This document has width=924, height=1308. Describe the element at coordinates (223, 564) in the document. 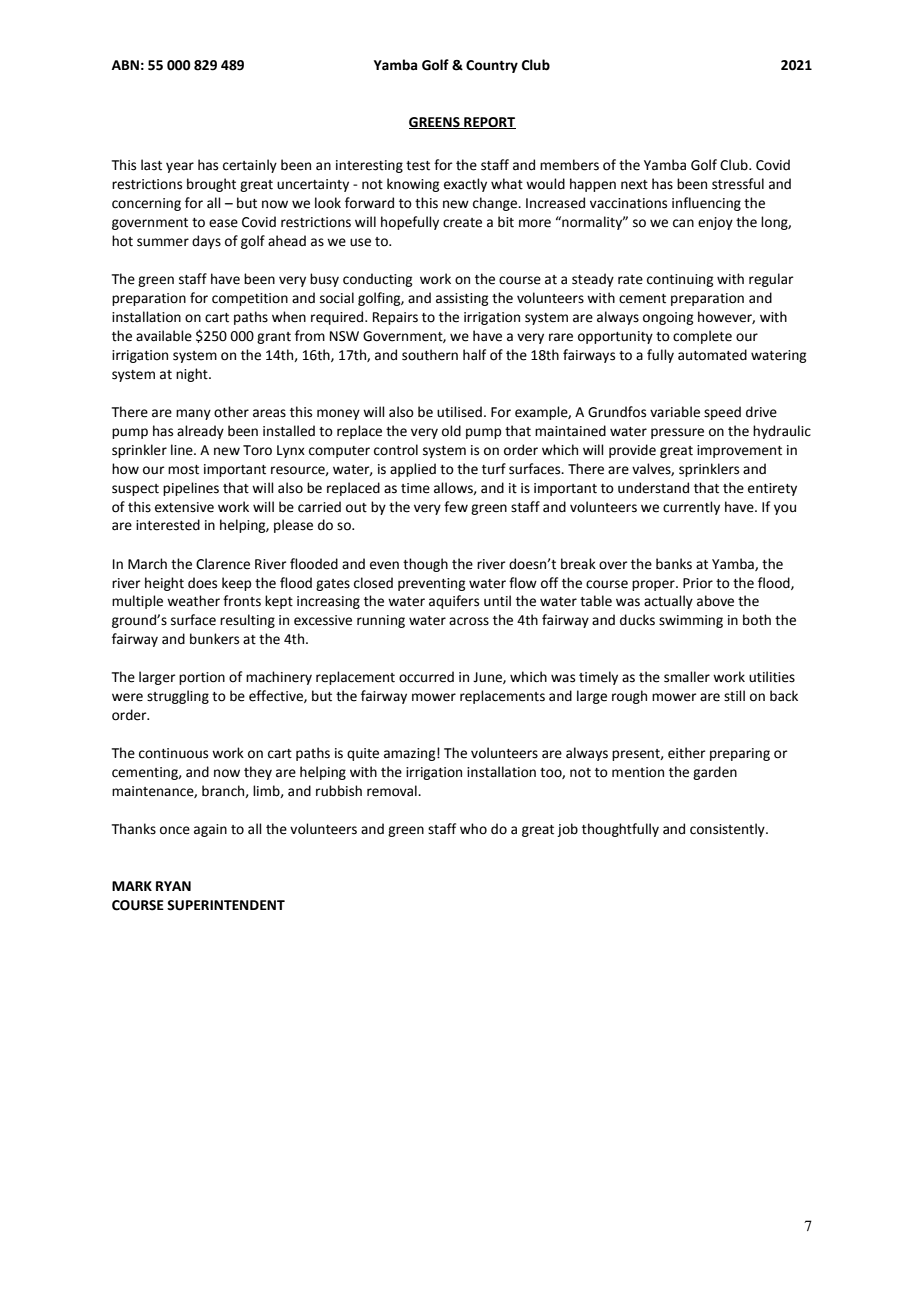

I see `Clarence` at that location.
